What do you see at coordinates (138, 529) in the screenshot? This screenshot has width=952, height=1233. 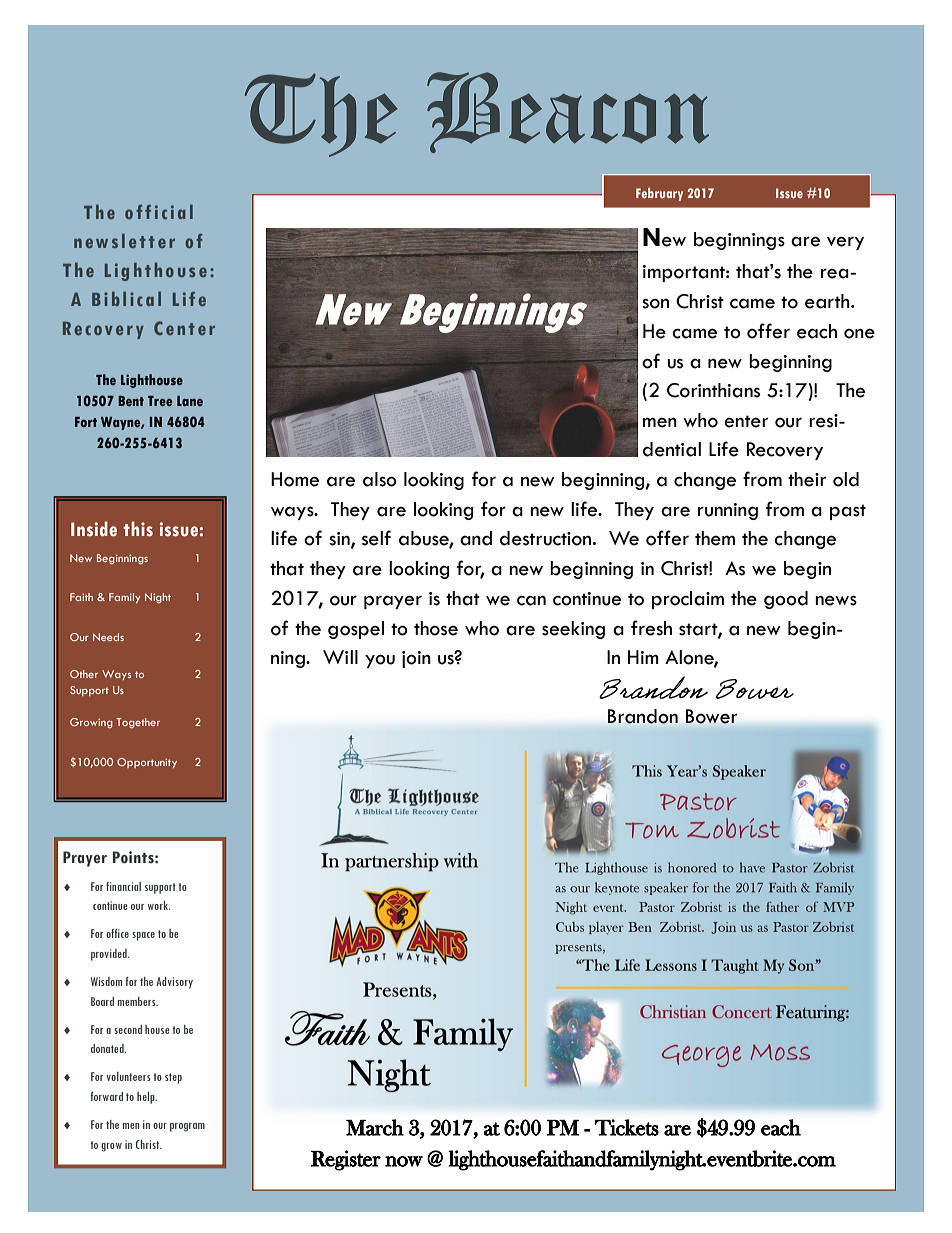 I see `this` at bounding box center [138, 529].
